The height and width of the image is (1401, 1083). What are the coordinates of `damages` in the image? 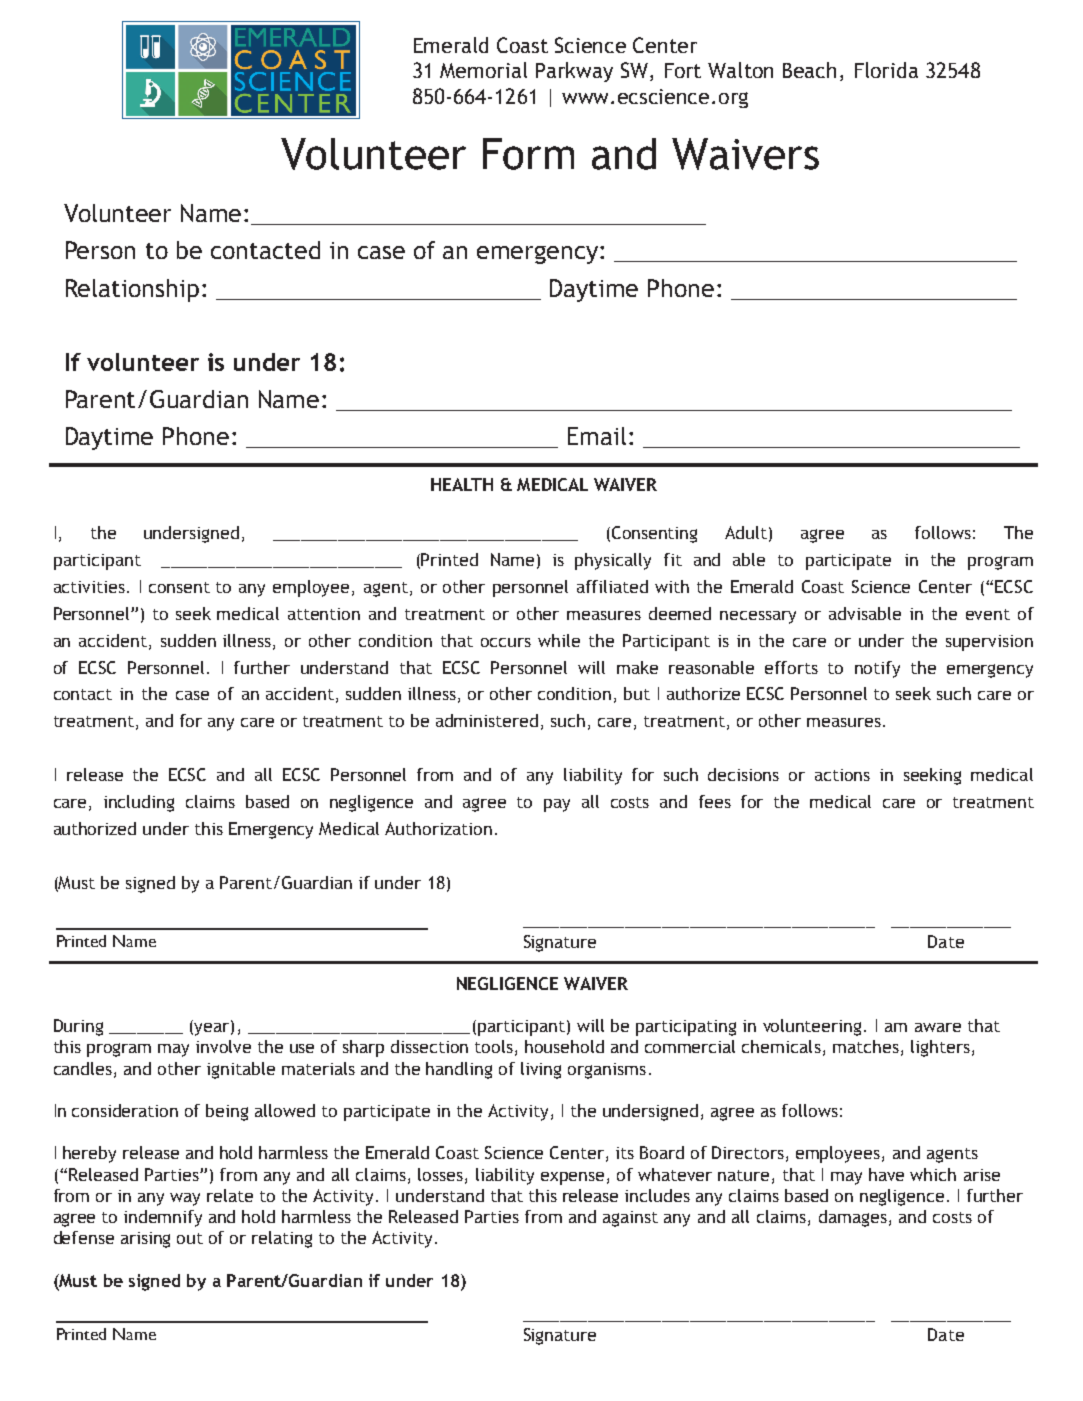 It's located at (853, 1218).
